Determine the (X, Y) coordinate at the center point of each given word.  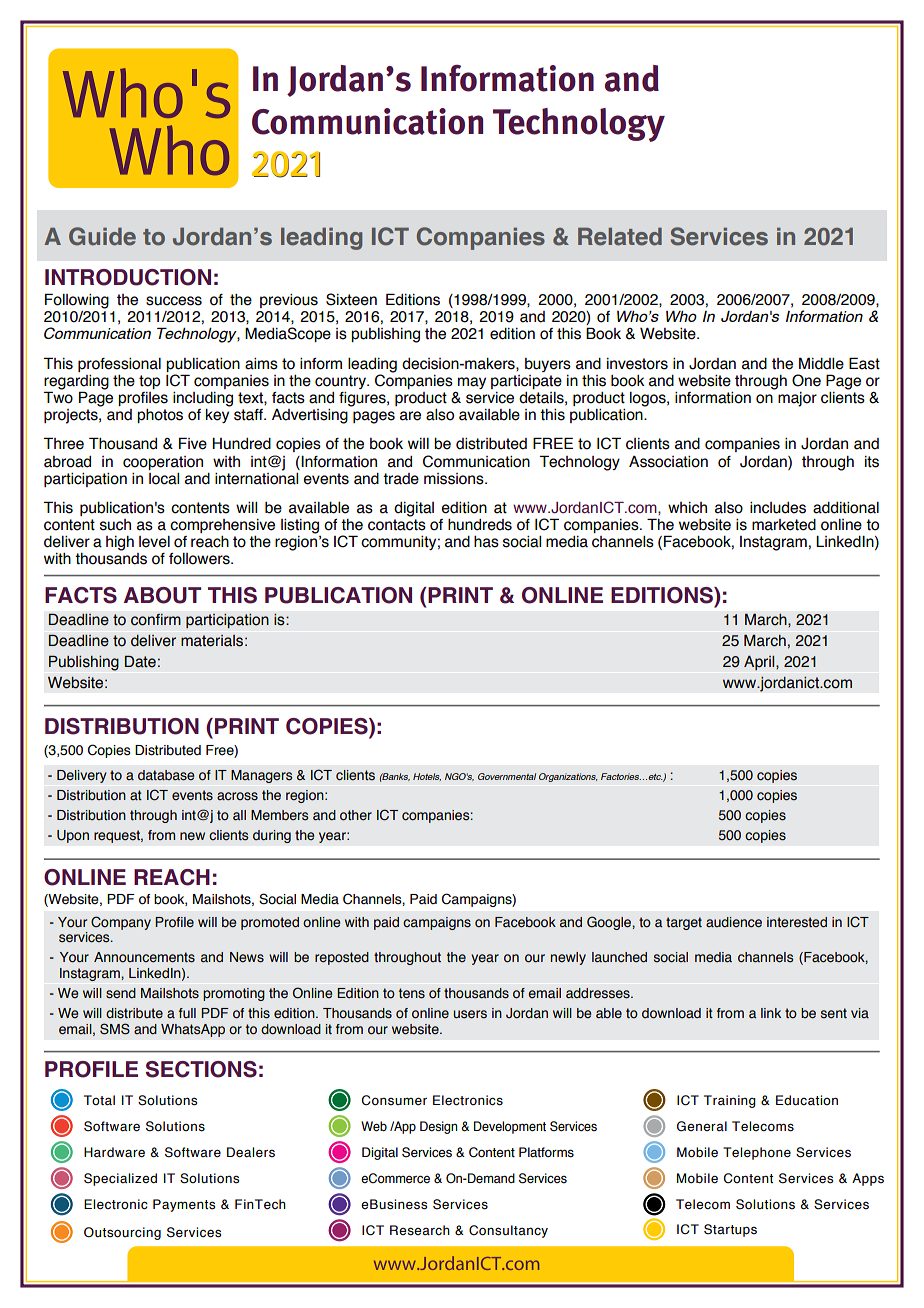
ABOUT (162, 595)
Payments (184, 1205)
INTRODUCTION (128, 277)
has (486, 542)
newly (568, 958)
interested (797, 922)
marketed (784, 525)
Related (620, 237)
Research (420, 1230)
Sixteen (351, 299)
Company (121, 923)
